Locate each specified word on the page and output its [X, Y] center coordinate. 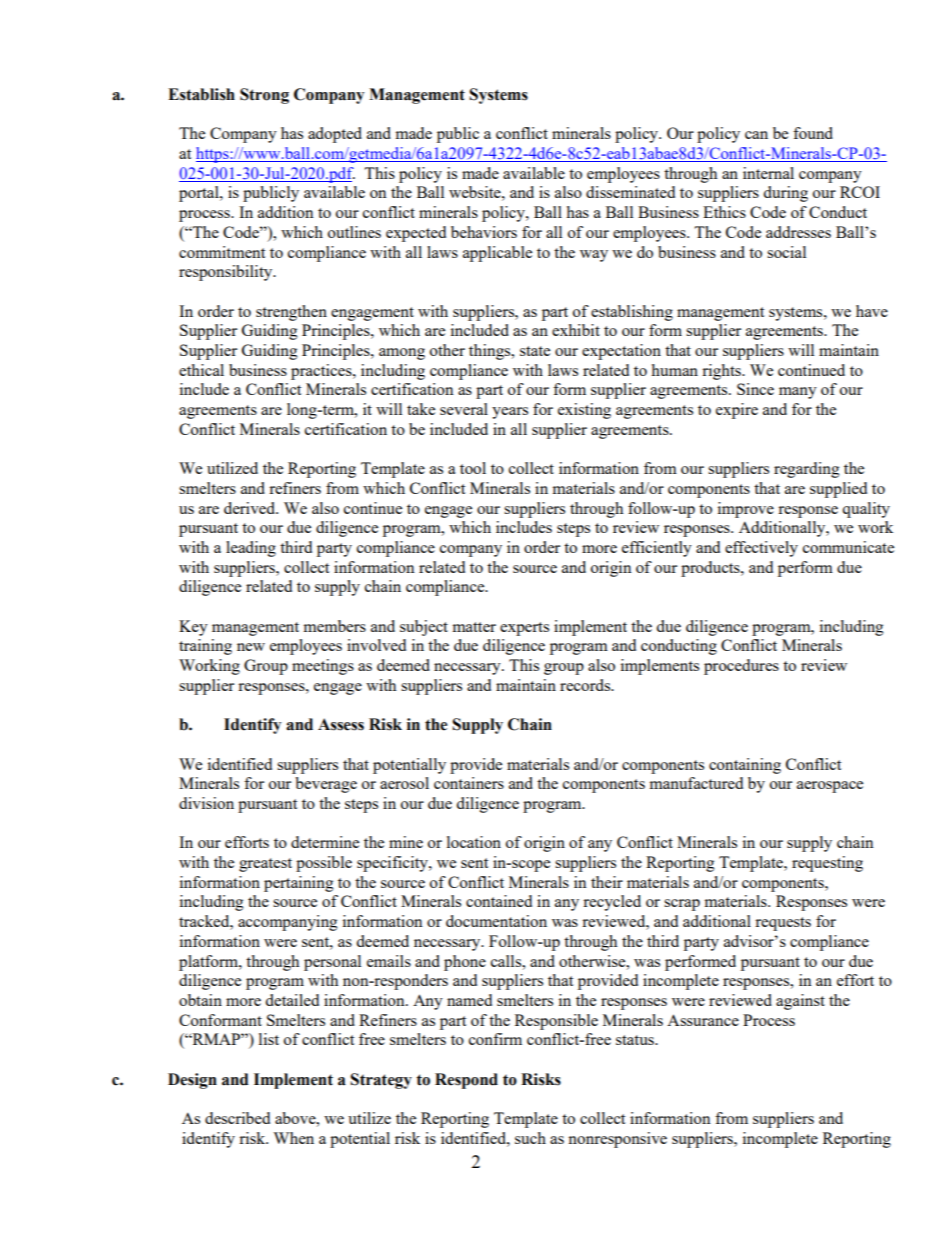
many [798, 393]
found [813, 133]
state [535, 351]
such [530, 1138]
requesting [827, 864]
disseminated [630, 192]
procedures [741, 667]
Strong [264, 96]
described [237, 1118]
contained [499, 901]
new [251, 647]
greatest [265, 865]
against [800, 1002]
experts [524, 629]
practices [322, 372]
